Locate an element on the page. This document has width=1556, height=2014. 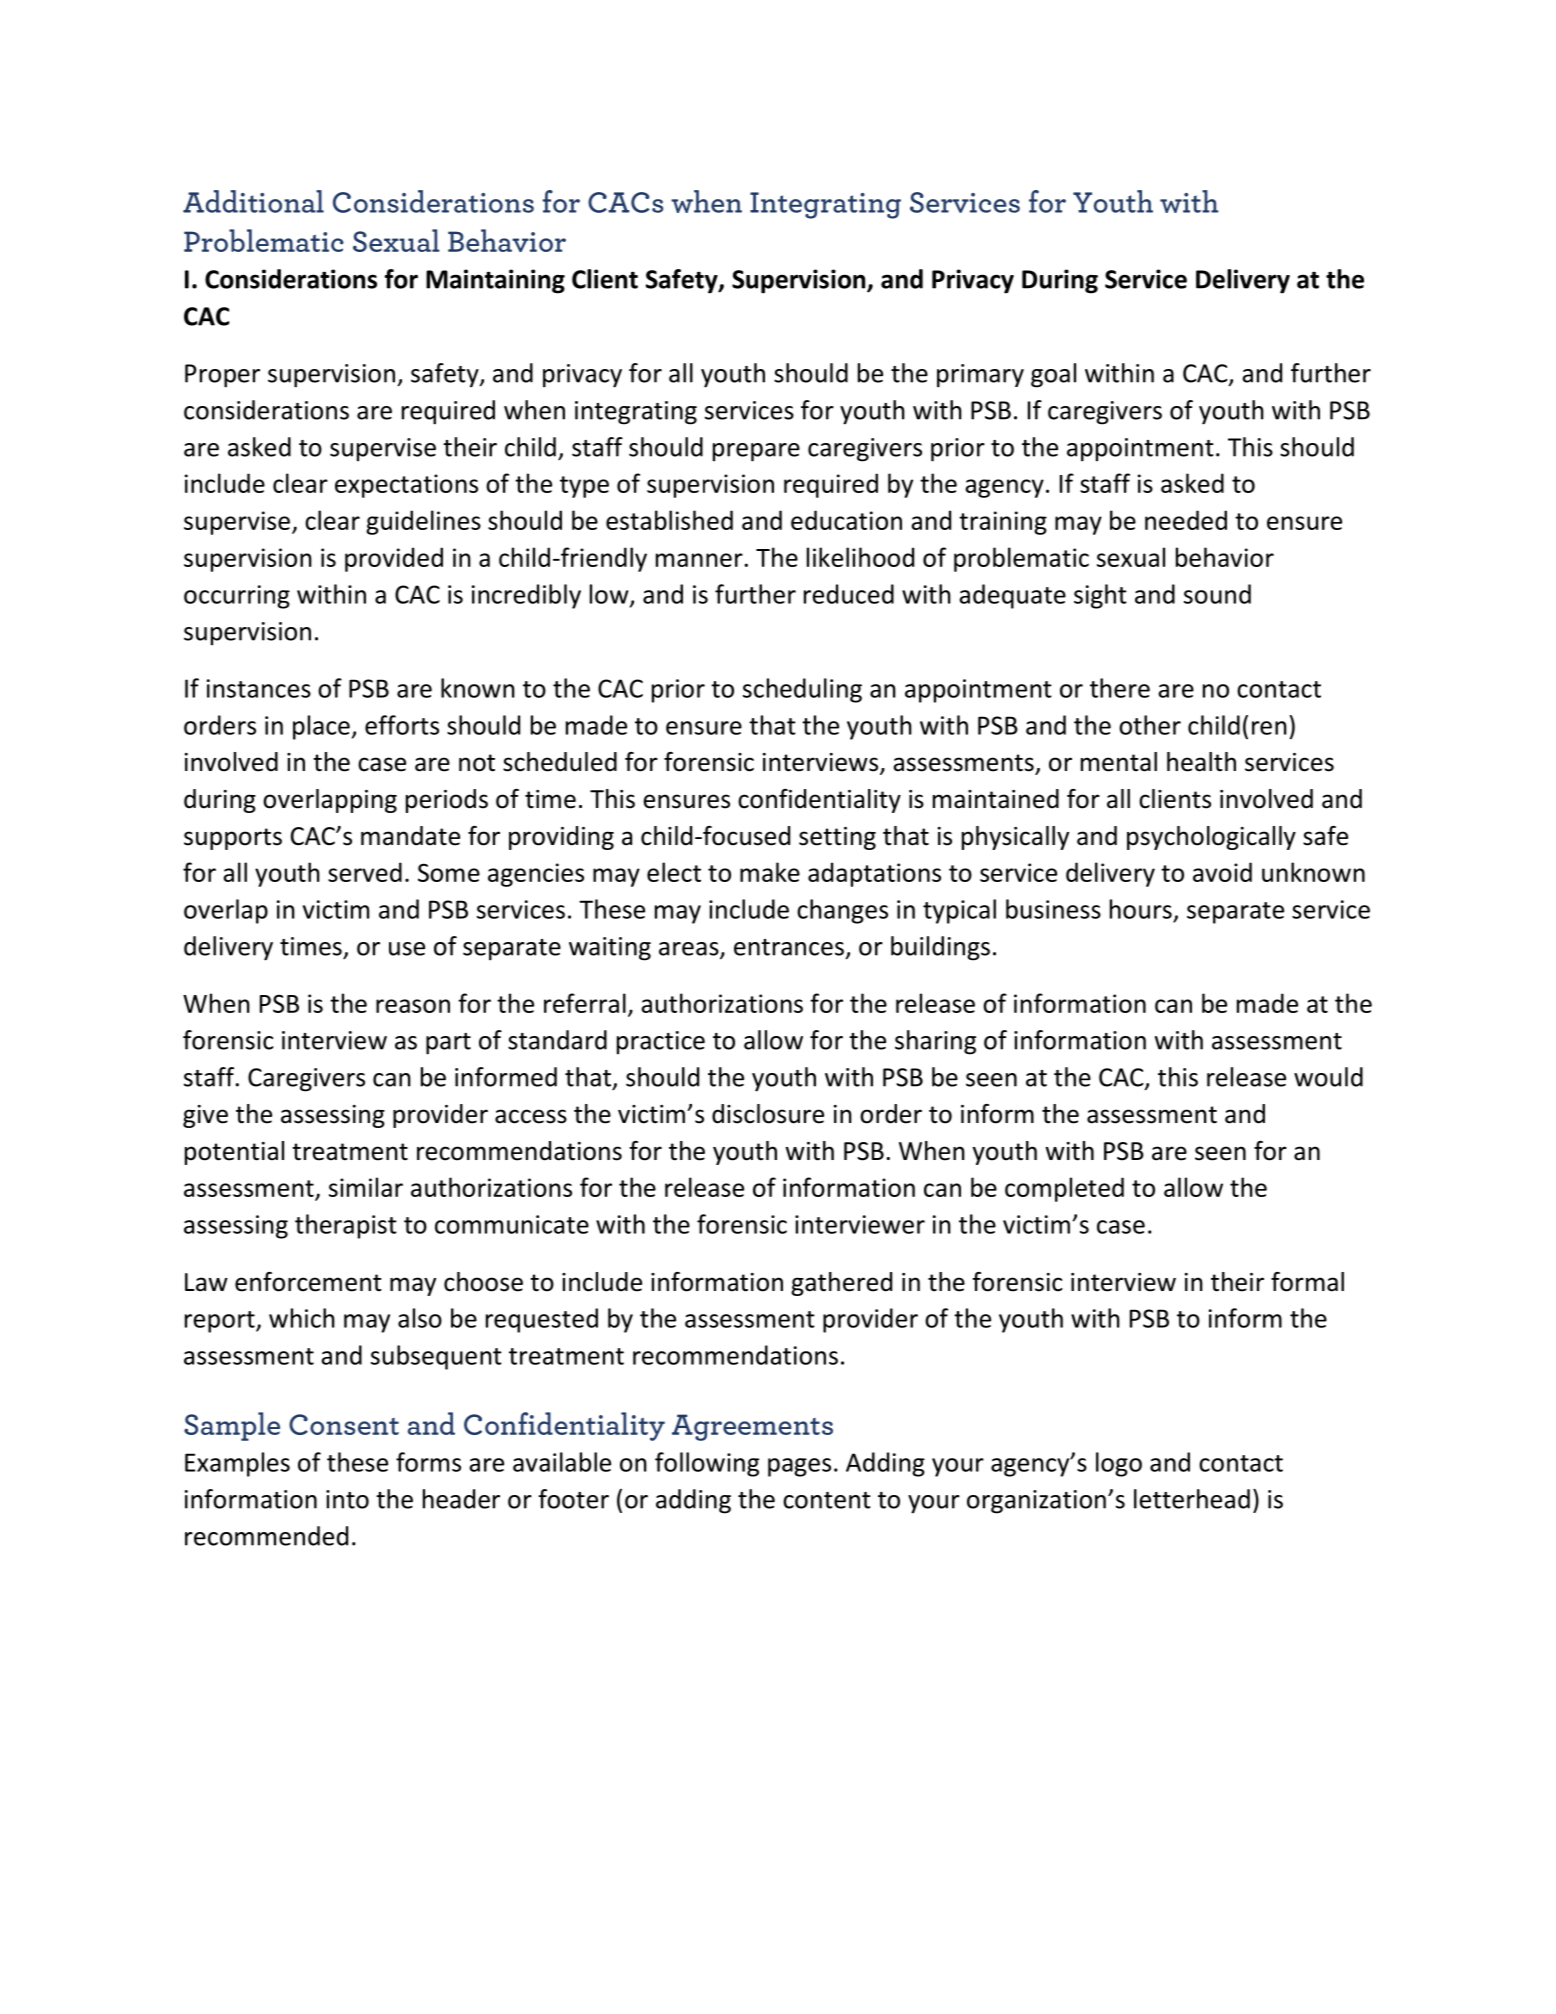
would is located at coordinates (1328, 1077).
